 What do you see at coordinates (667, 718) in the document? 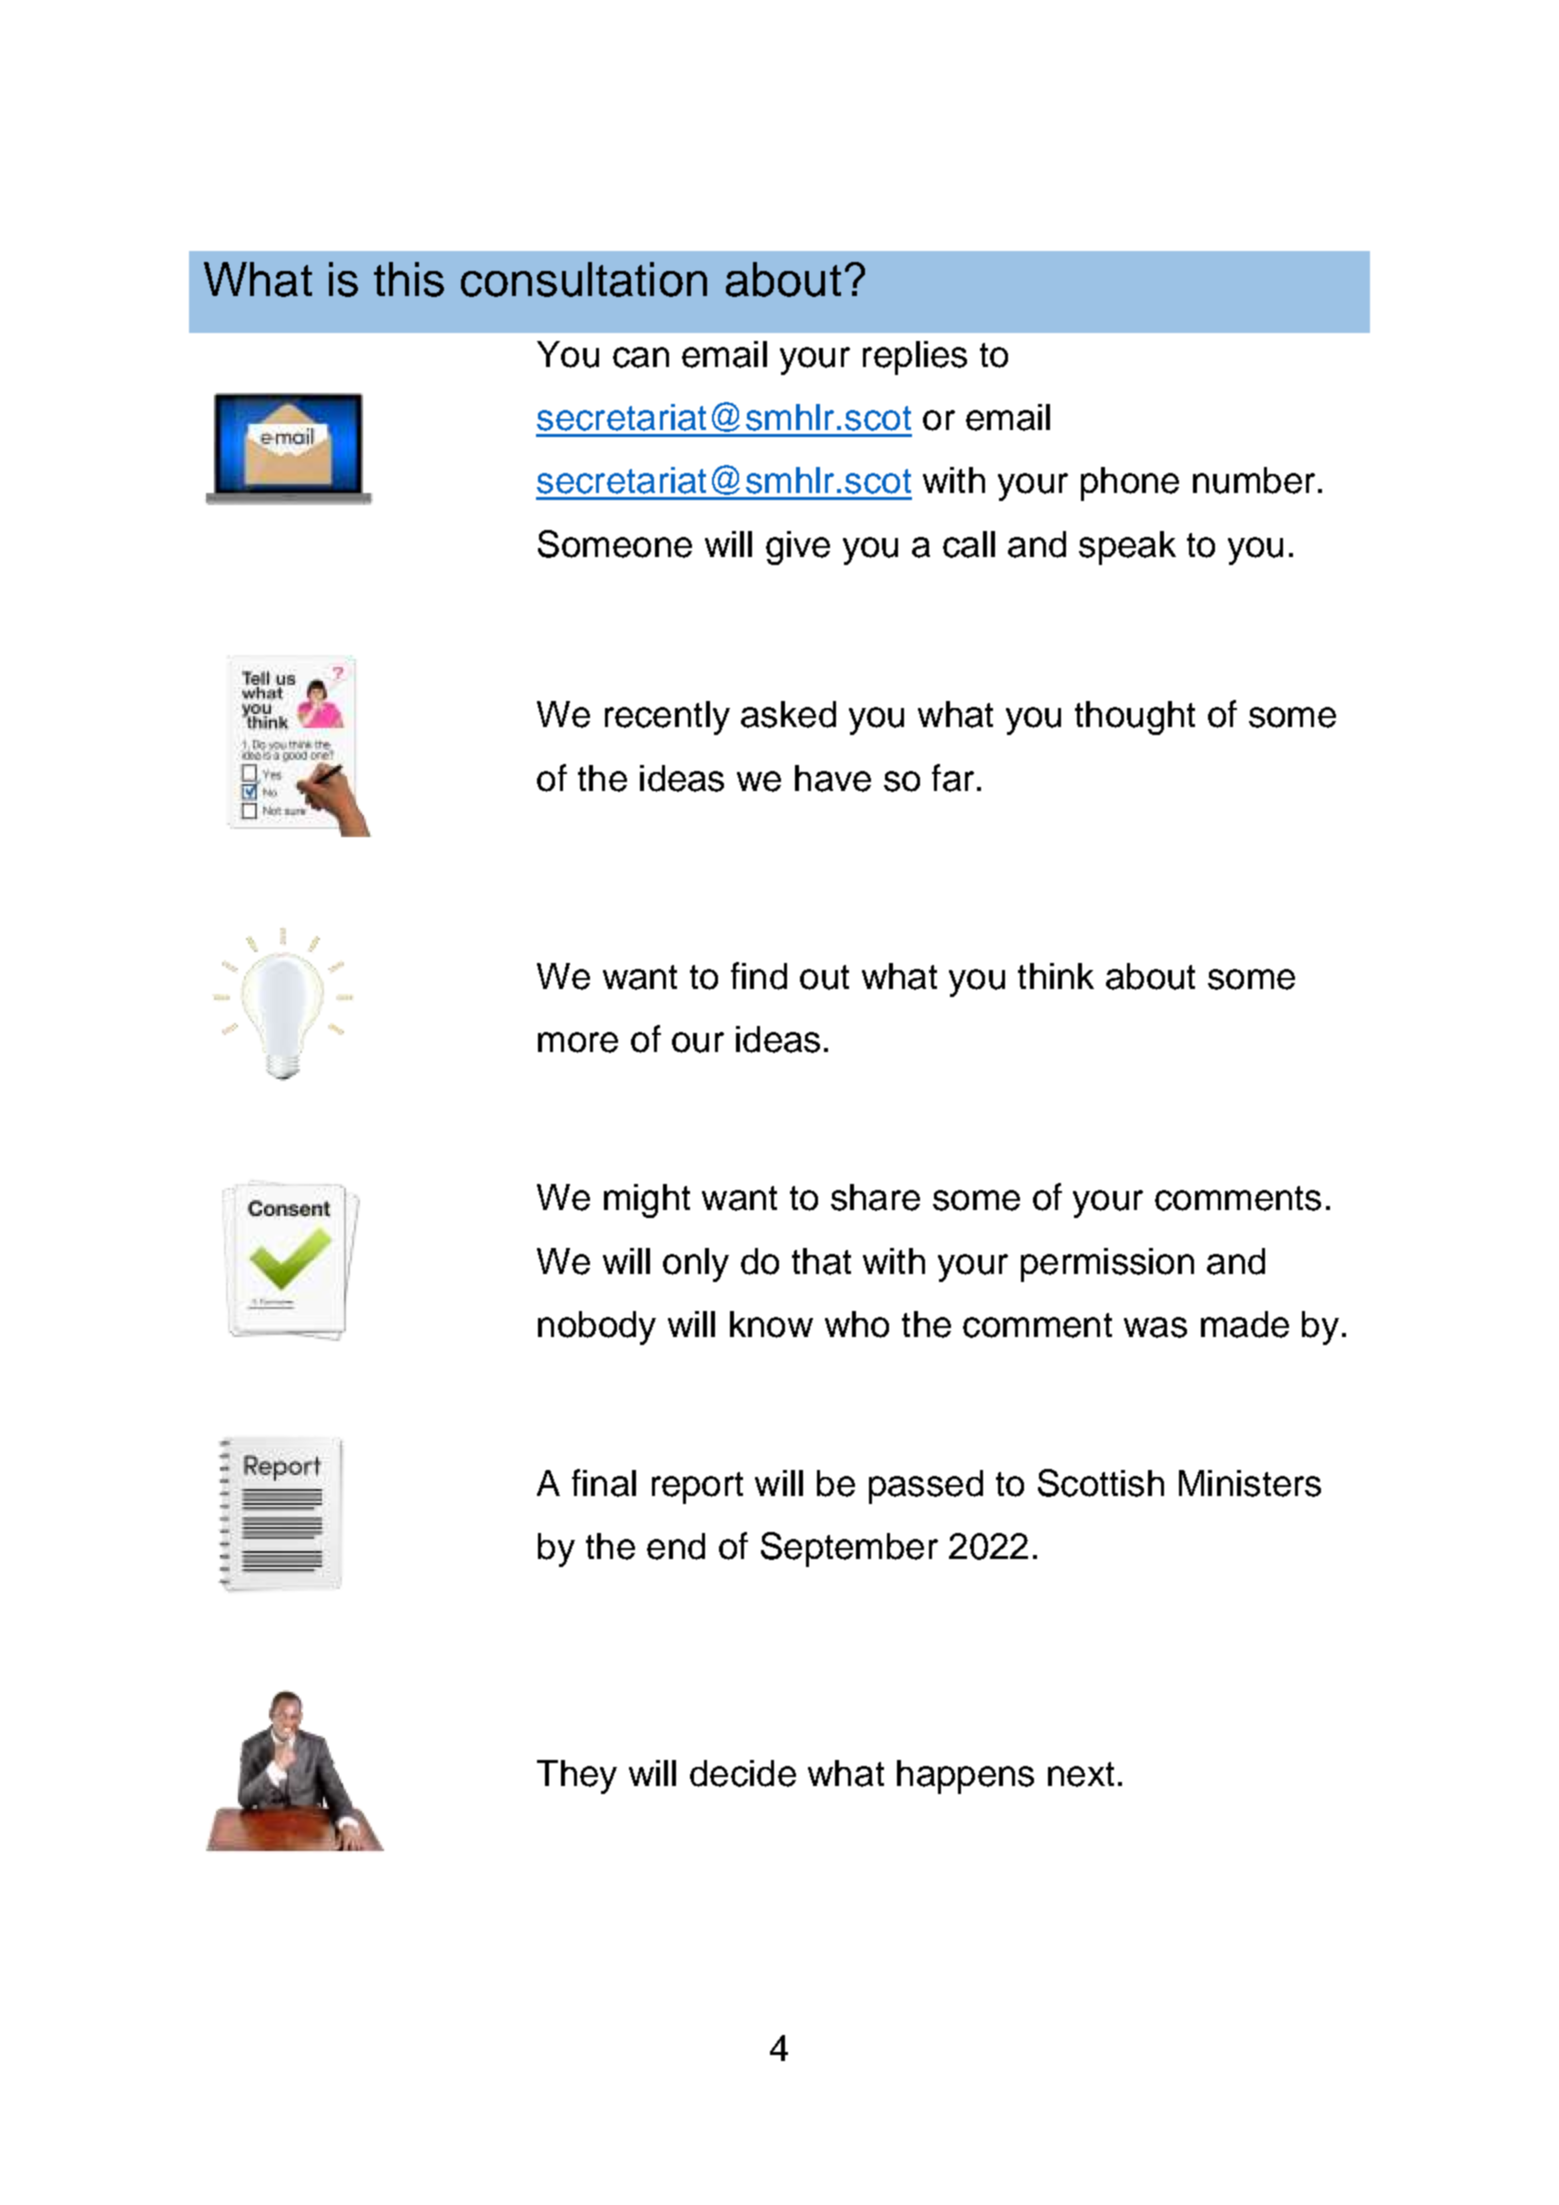
I see `recently` at bounding box center [667, 718].
